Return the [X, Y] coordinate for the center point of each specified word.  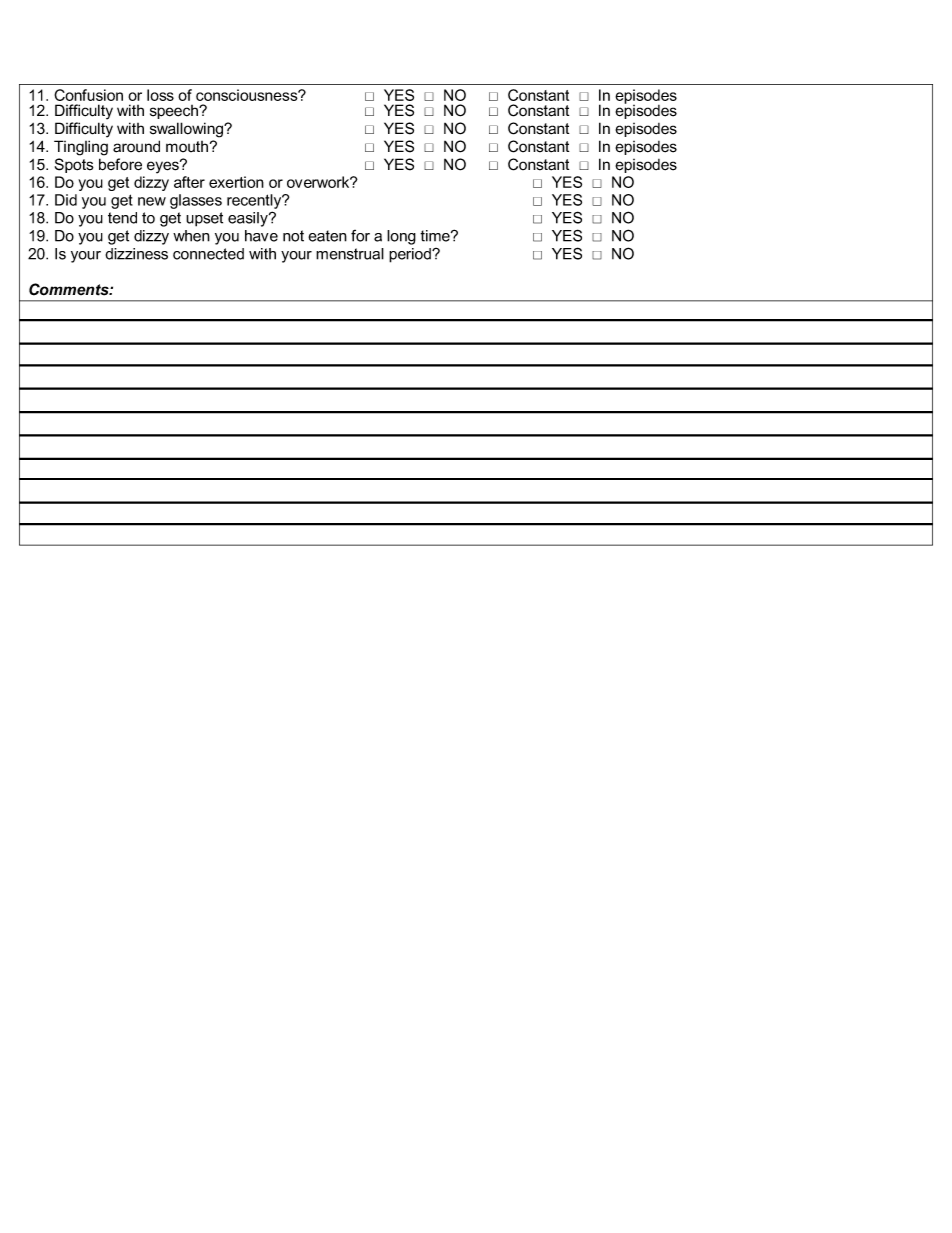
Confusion [88, 95]
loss [160, 95]
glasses [196, 201]
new [152, 201]
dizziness [136, 254]
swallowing [188, 130]
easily [249, 219]
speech [175, 112]
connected [208, 254]
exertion [236, 182]
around [136, 146]
